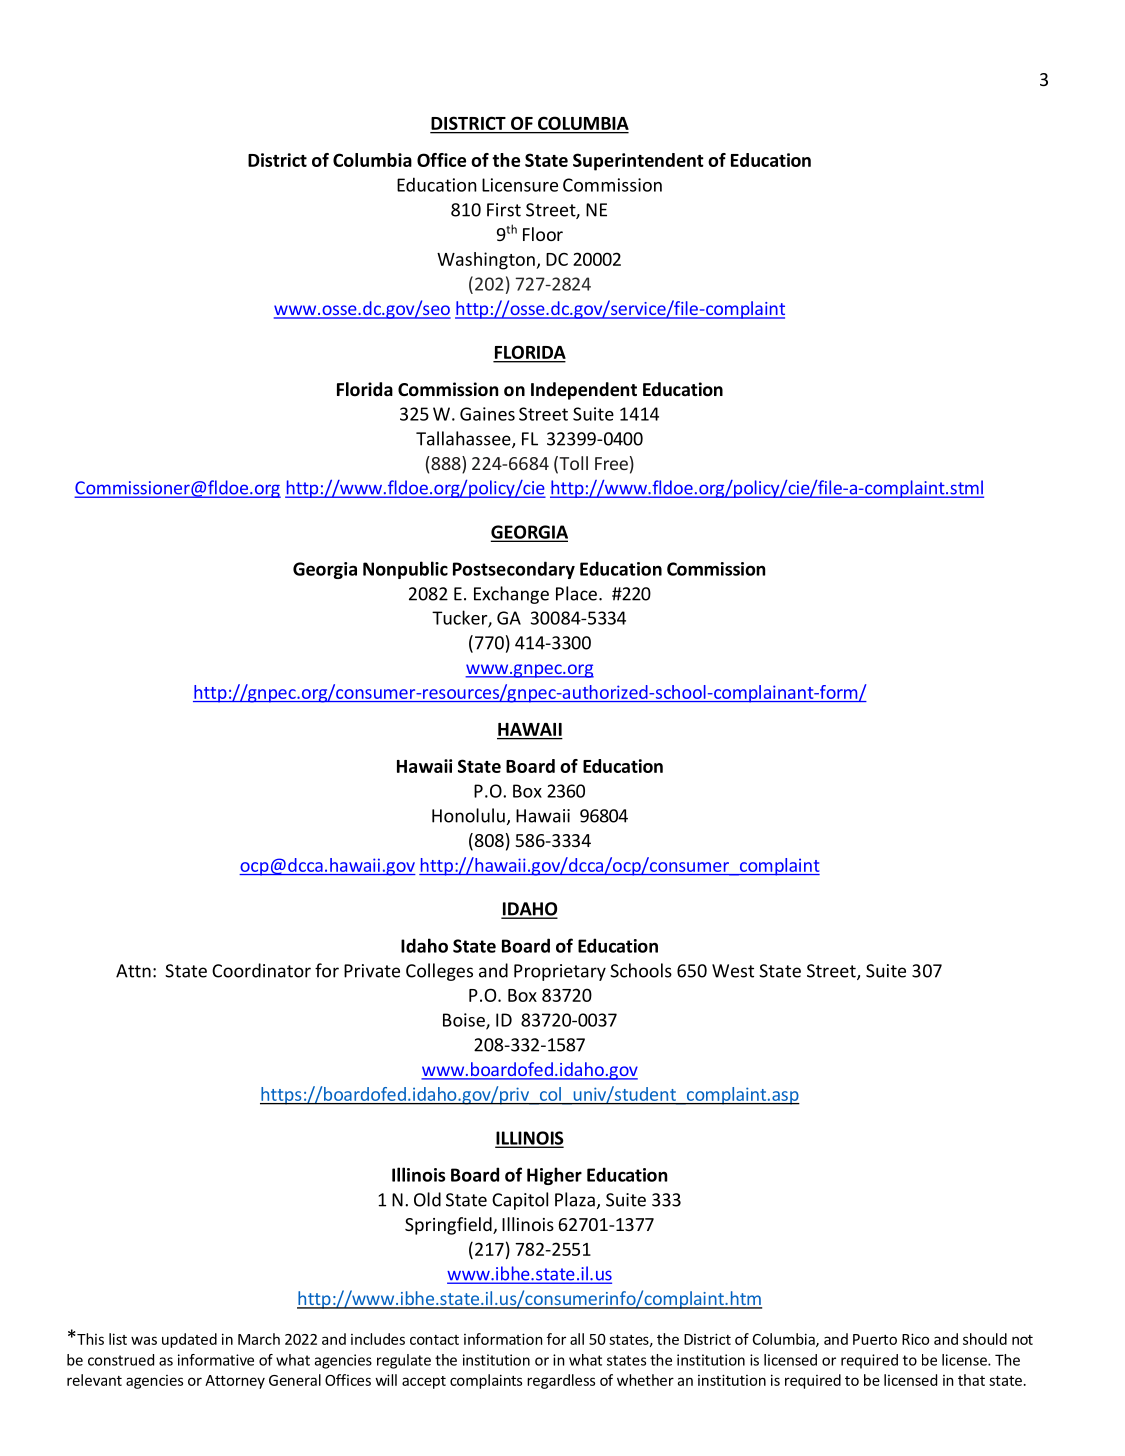 This image has height=1456, width=1125. What do you see at coordinates (486, 261) in the image?
I see `Washington` at bounding box center [486, 261].
